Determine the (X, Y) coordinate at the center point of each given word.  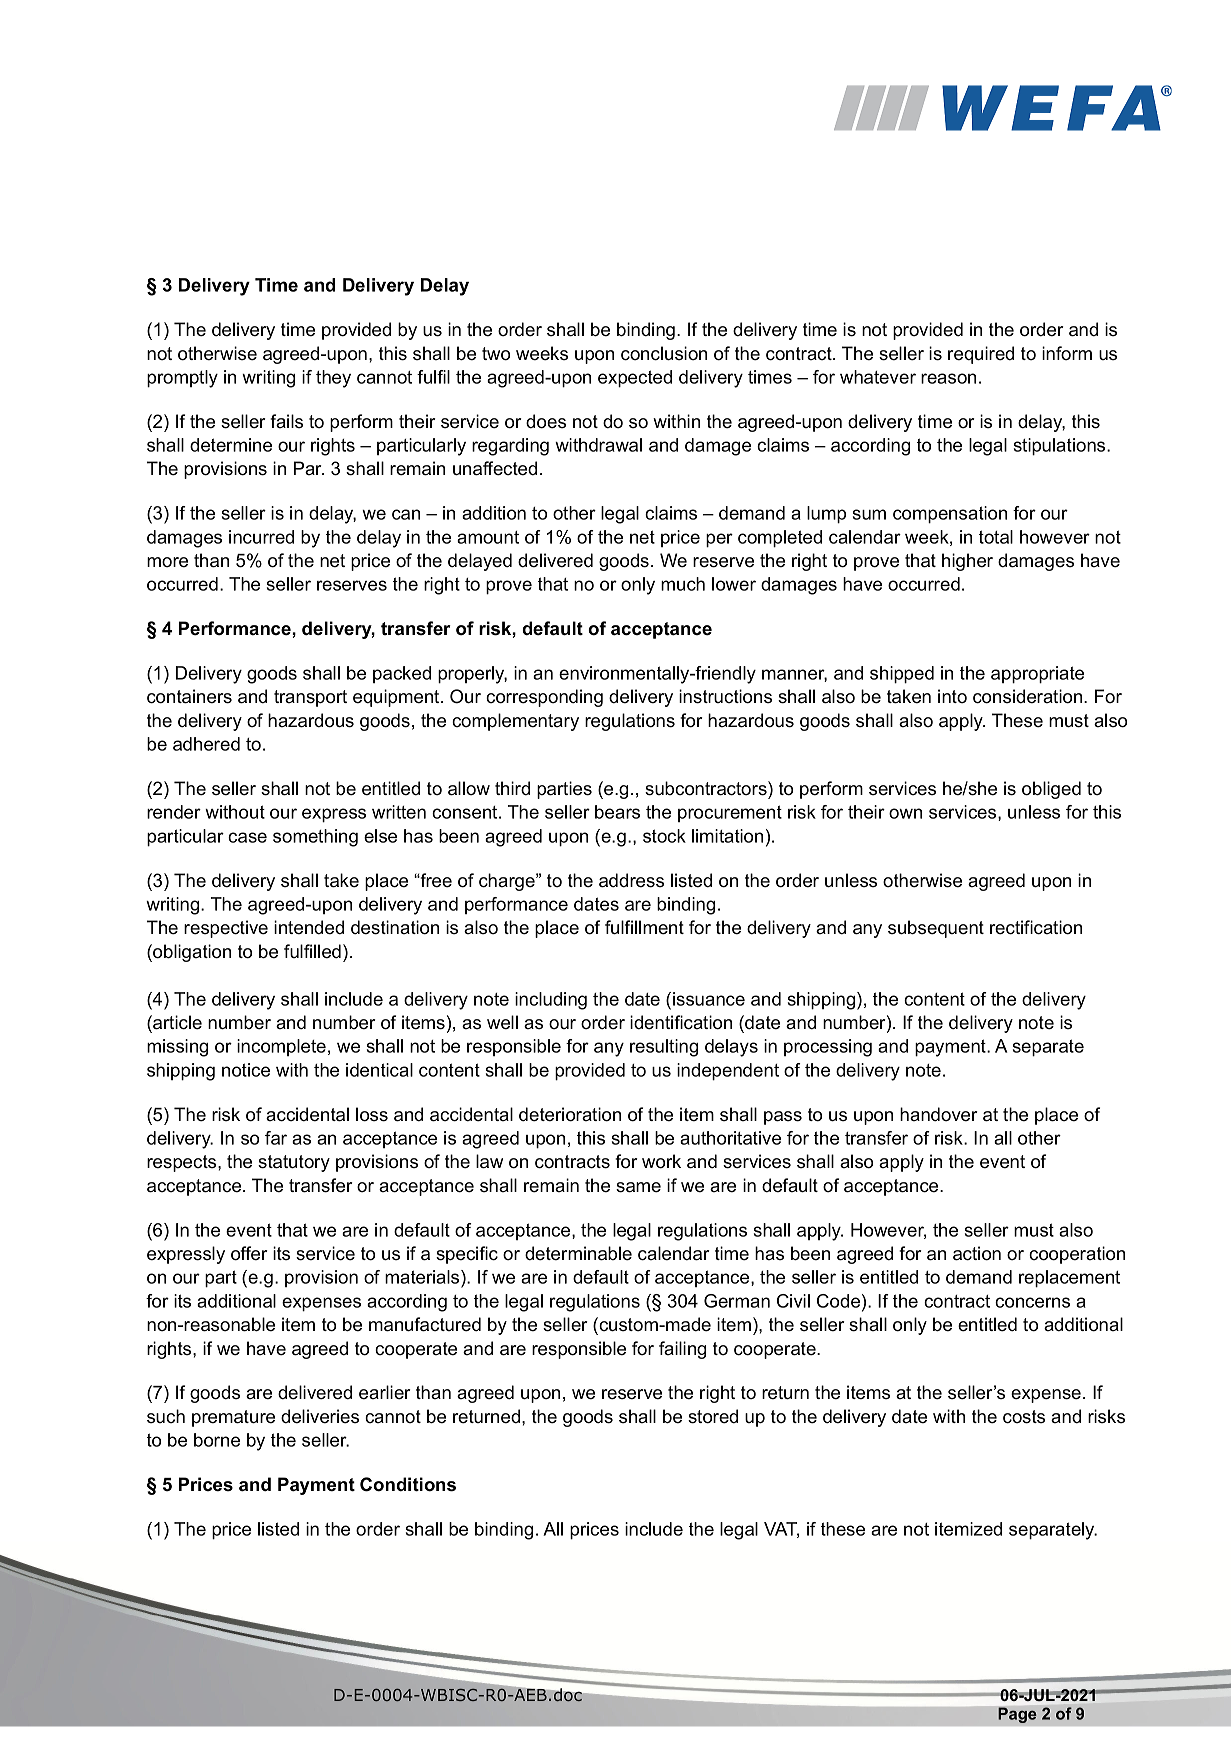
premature (233, 1418)
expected (635, 379)
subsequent (936, 929)
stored (713, 1416)
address (631, 880)
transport (310, 698)
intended (309, 927)
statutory (294, 1163)
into (952, 696)
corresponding (544, 698)
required (981, 355)
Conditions (408, 1484)
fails (286, 421)
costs (1024, 1417)
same (638, 1187)
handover (939, 1114)
